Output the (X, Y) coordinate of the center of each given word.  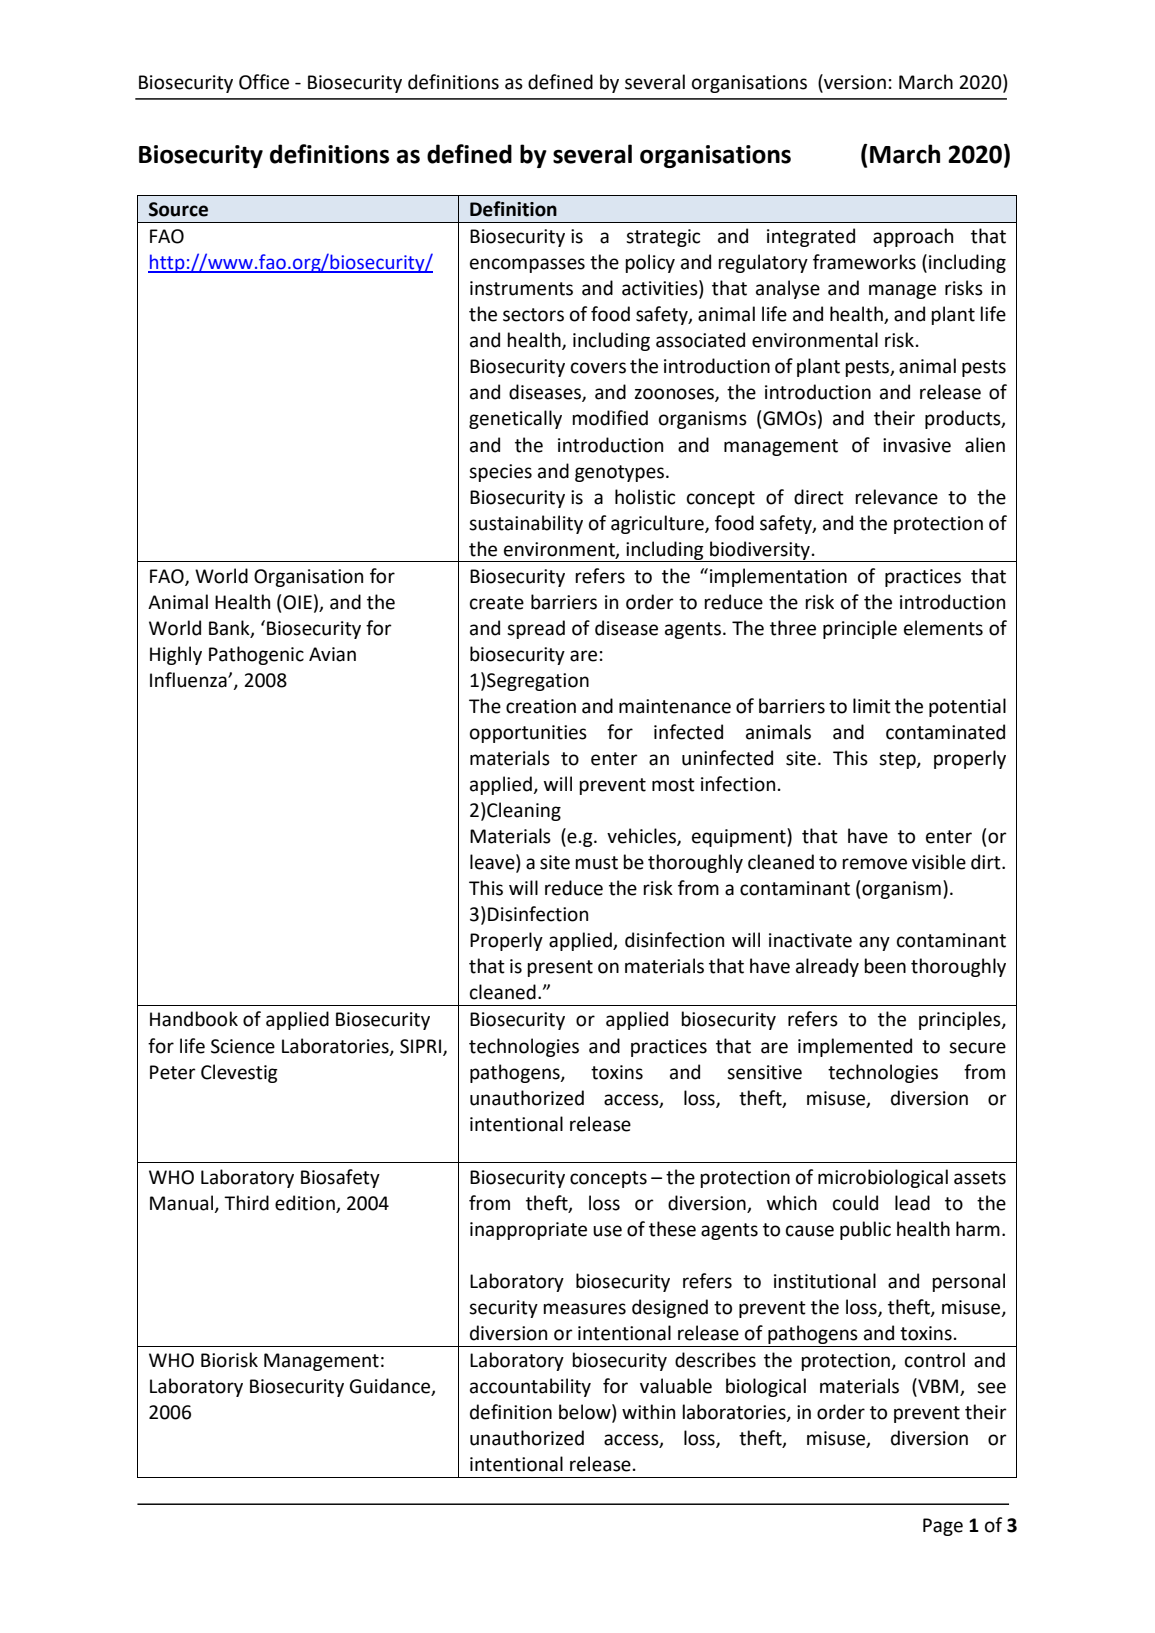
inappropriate (528, 1231)
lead (912, 1203)
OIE (297, 602)
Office (264, 82)
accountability (530, 1387)
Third (246, 1203)
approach (913, 237)
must (596, 863)
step (898, 760)
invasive (917, 445)
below (586, 1413)
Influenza (189, 680)
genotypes (621, 473)
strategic (663, 238)
